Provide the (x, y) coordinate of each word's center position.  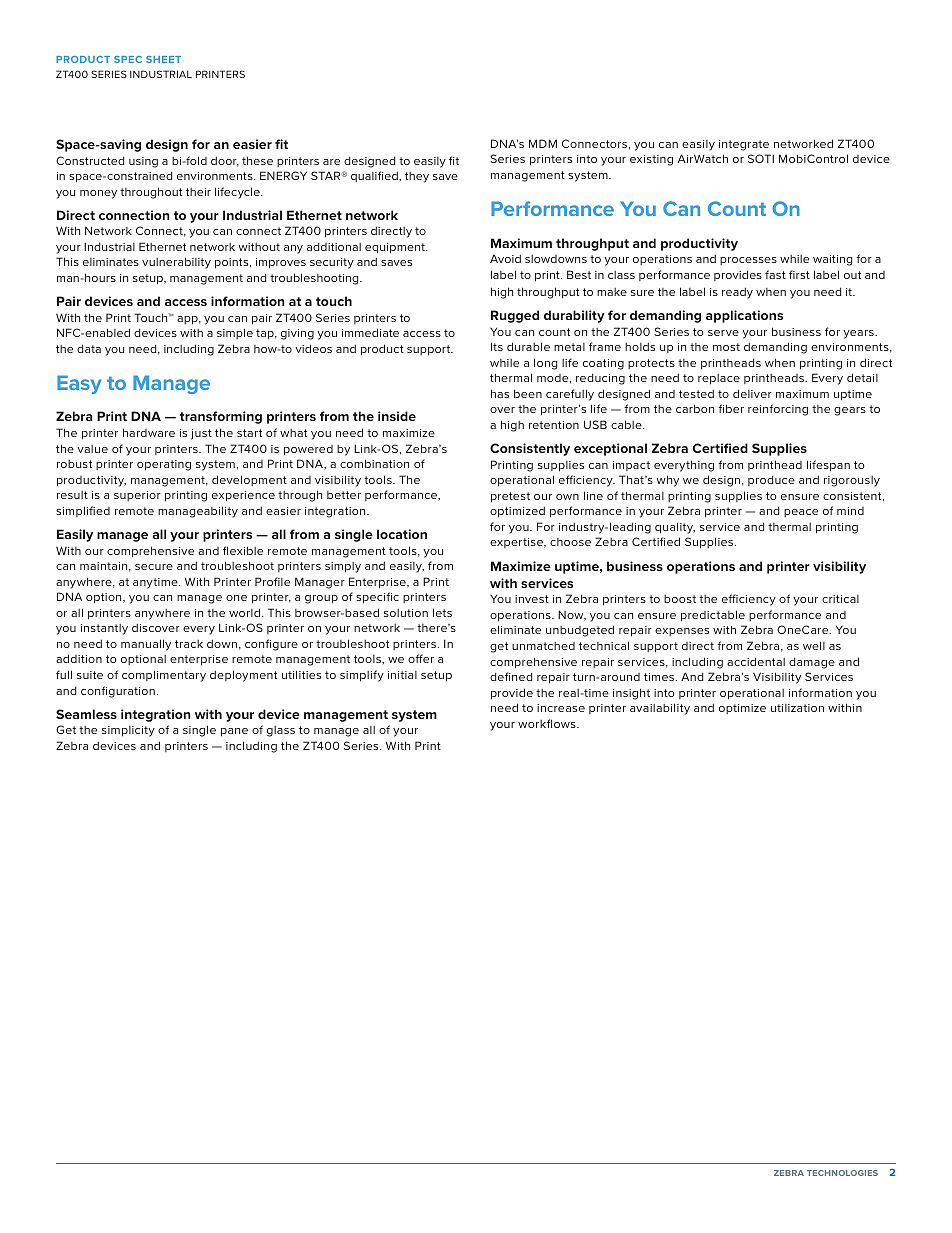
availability (660, 709)
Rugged (515, 316)
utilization (797, 708)
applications (744, 316)
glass (281, 731)
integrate (744, 145)
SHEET (163, 59)
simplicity (128, 731)
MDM (543, 143)
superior (137, 496)
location (402, 534)
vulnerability (176, 263)
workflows (548, 723)
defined (511, 676)
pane (234, 732)
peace (801, 513)
